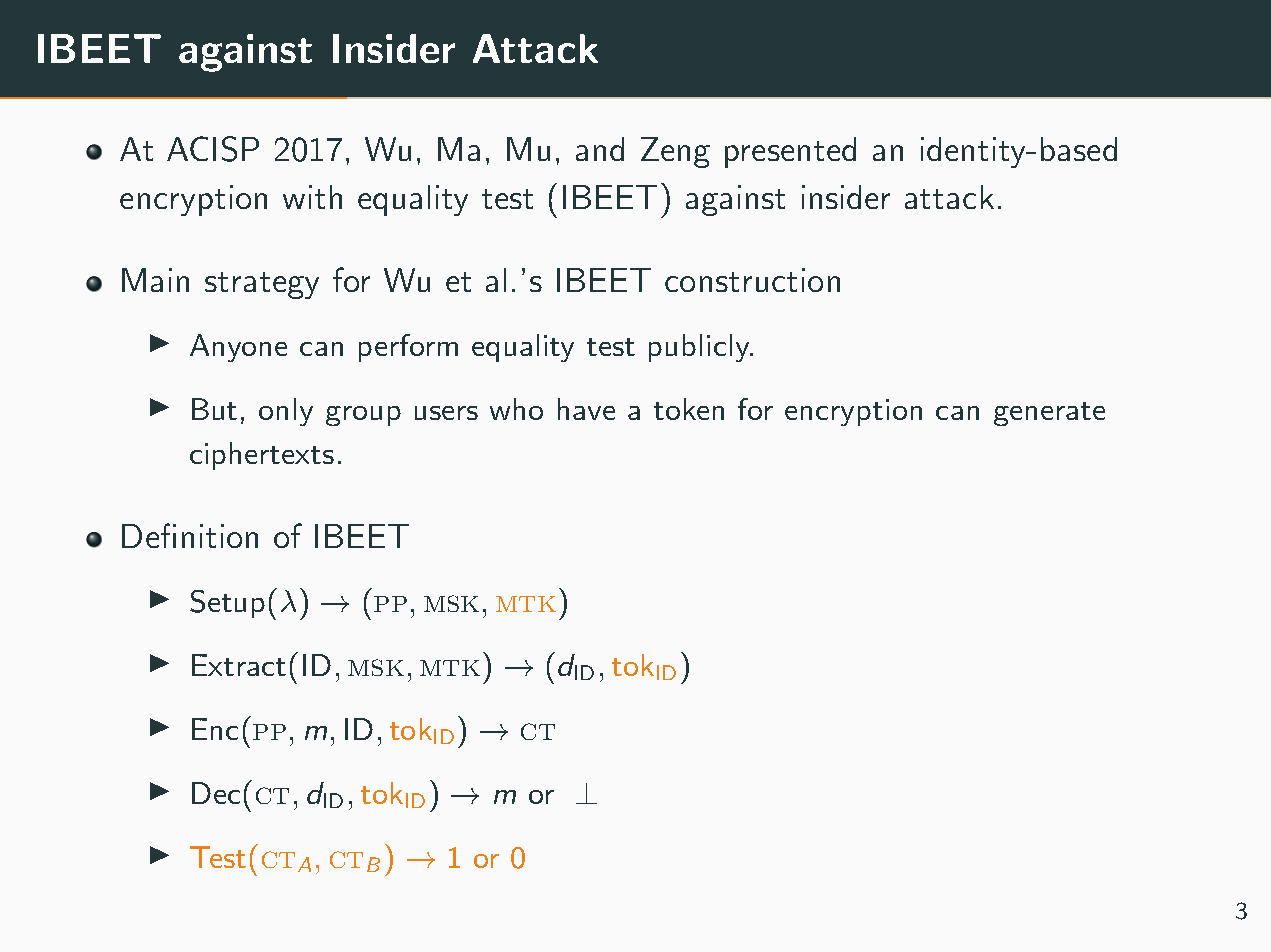  Describe the element at coordinates (700, 348) in the image. I see `publicly` at that location.
